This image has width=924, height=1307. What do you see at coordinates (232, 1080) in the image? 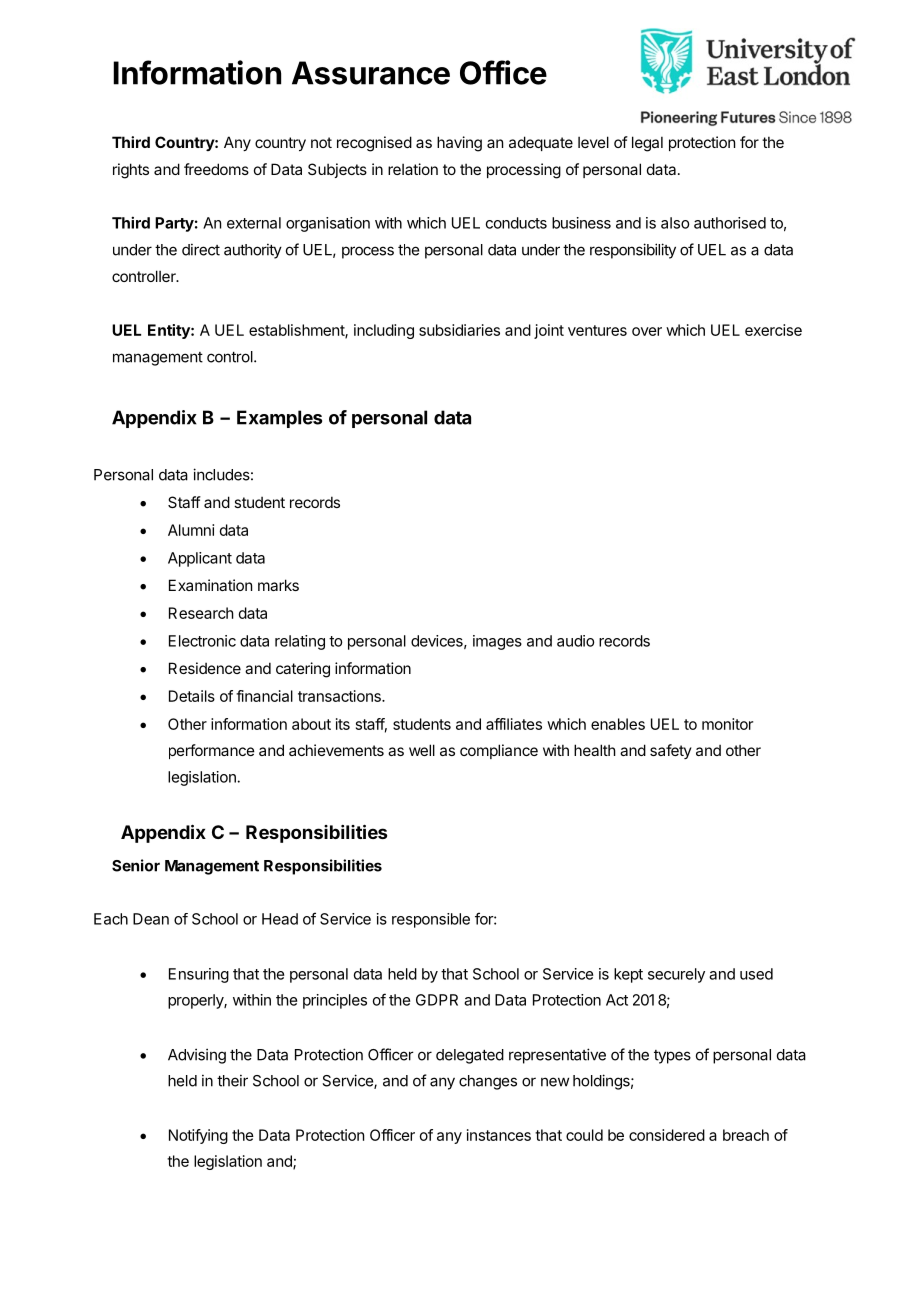
I see `their` at bounding box center [232, 1080].
